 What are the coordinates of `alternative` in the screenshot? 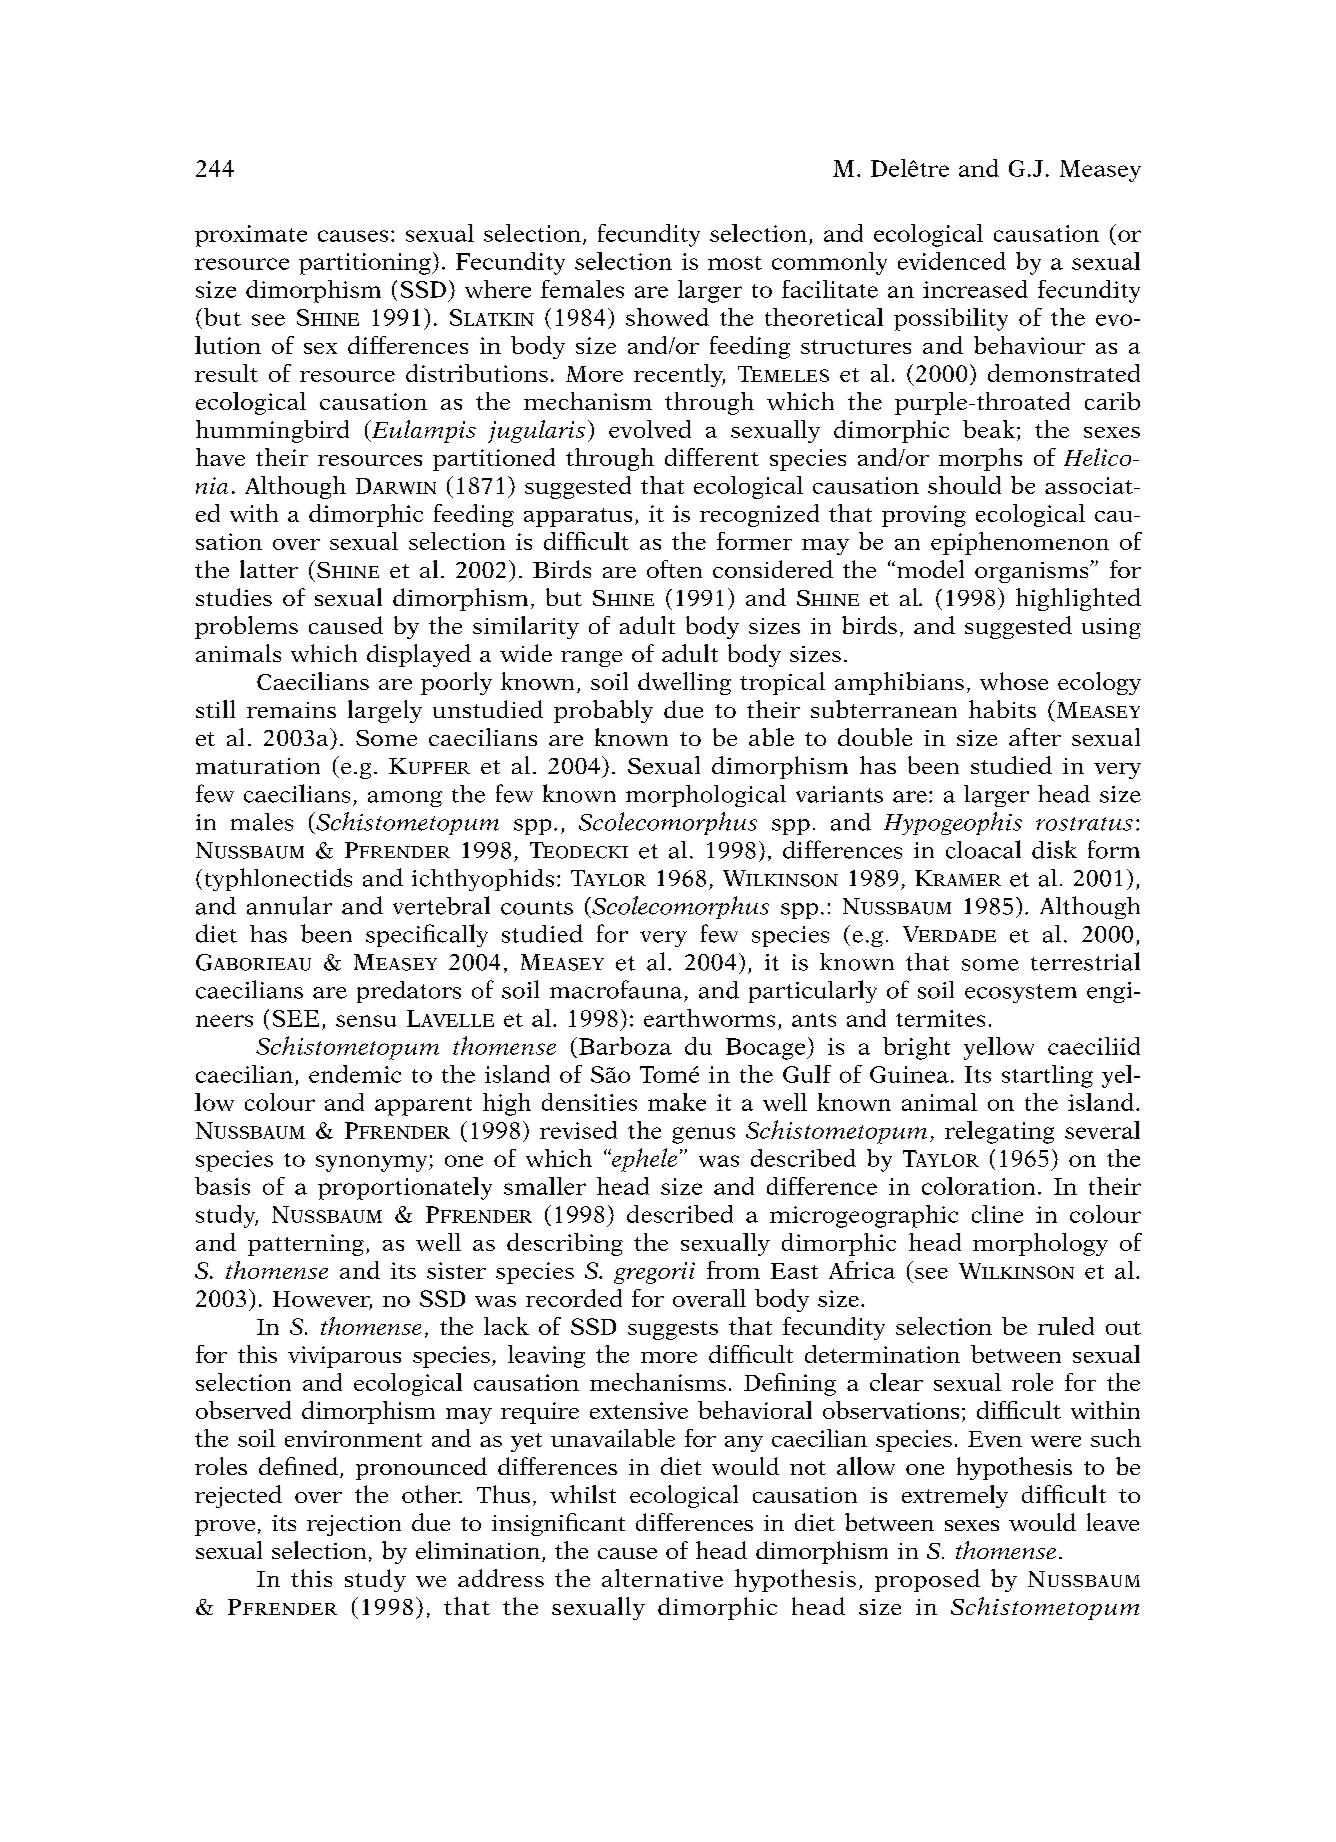 It's located at (662, 1578).
